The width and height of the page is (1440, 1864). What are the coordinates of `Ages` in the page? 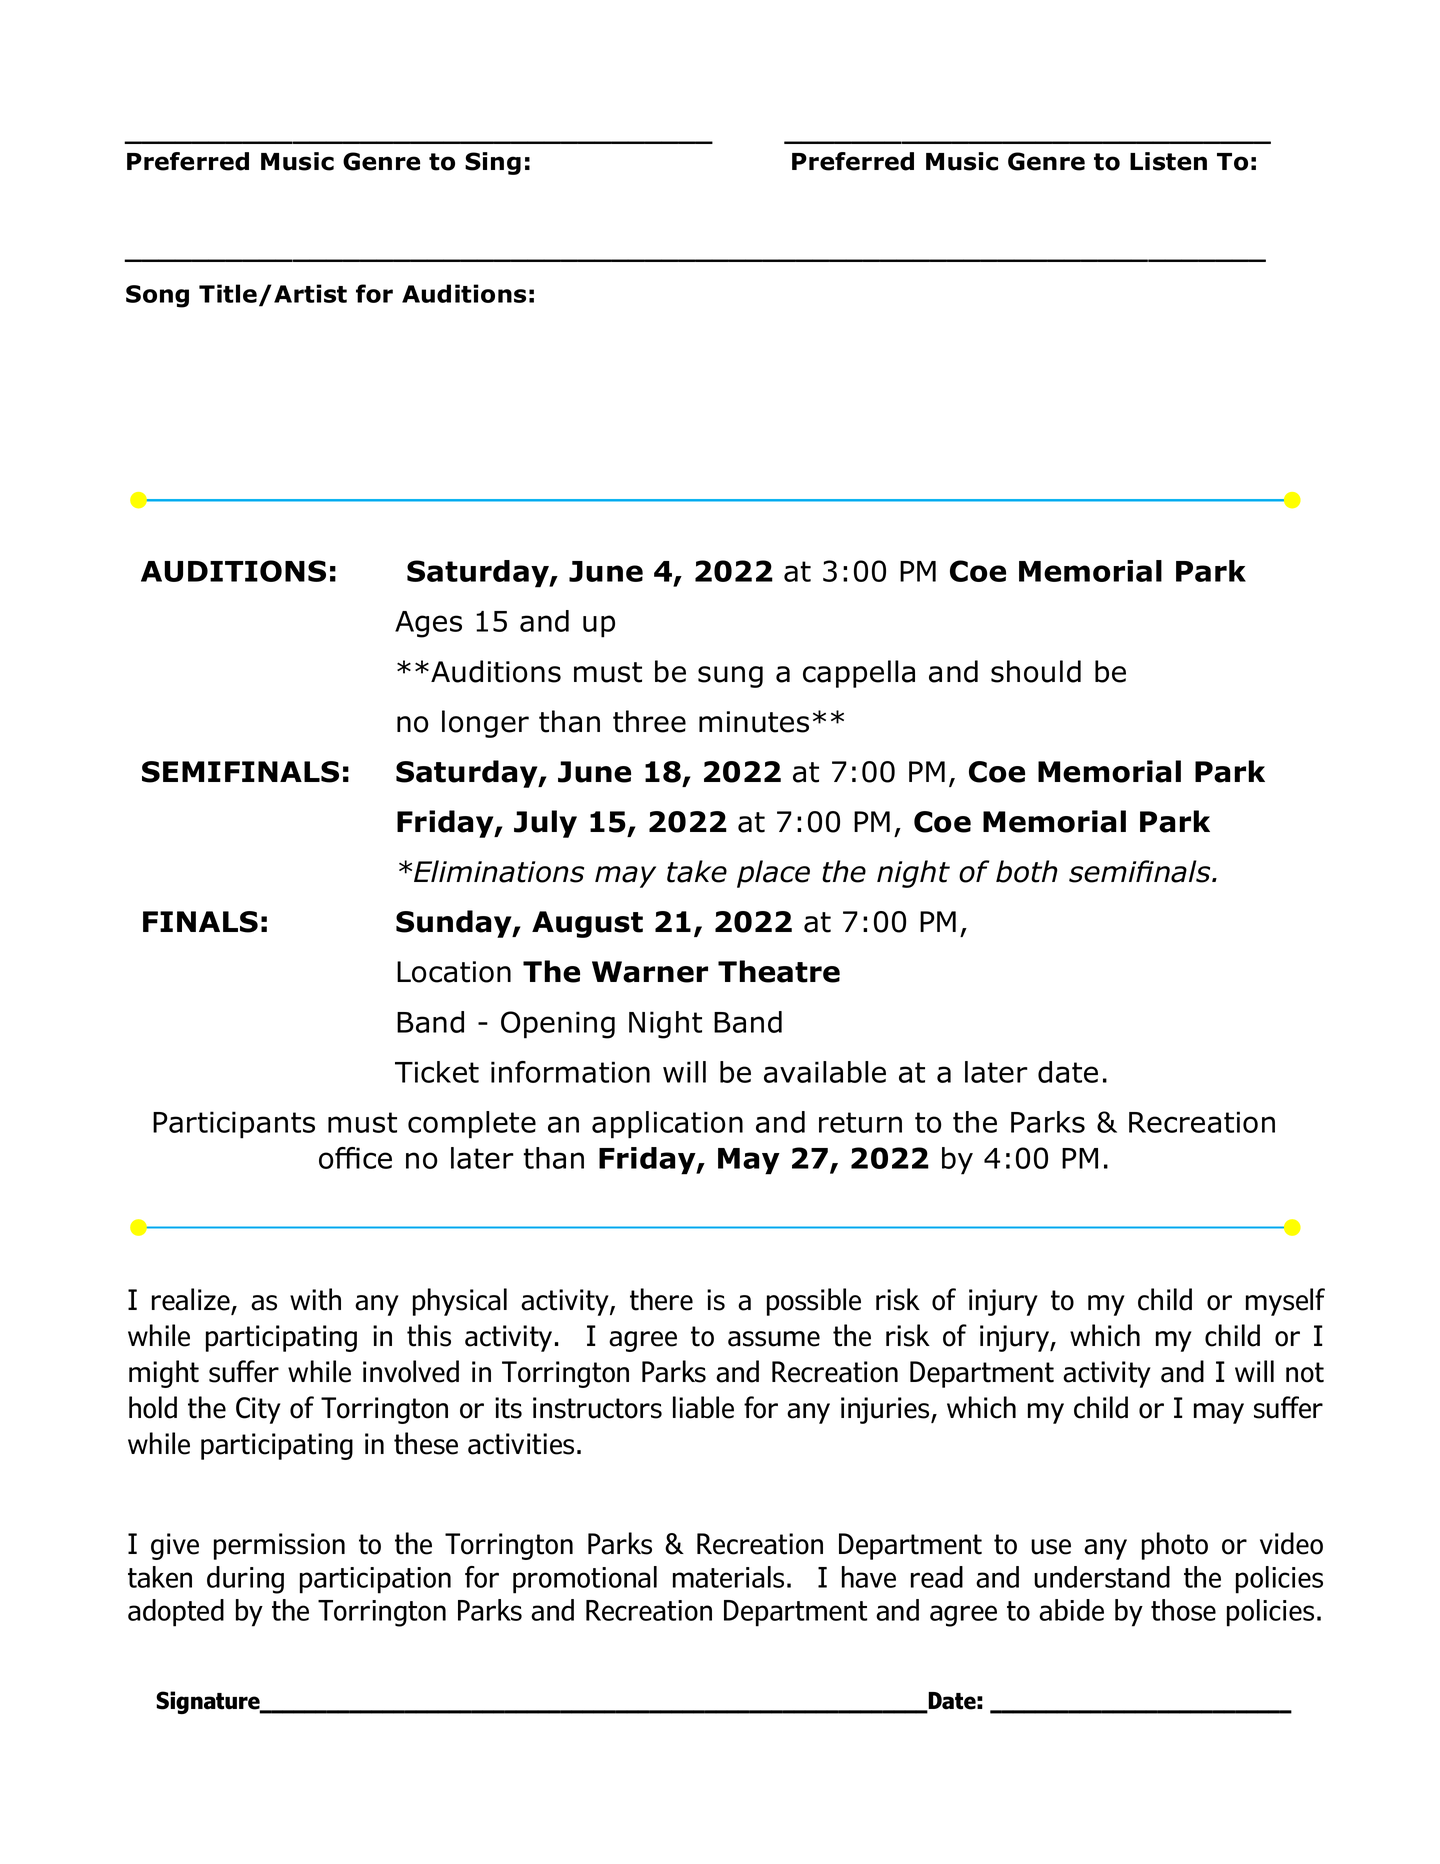 It's located at (428, 624).
